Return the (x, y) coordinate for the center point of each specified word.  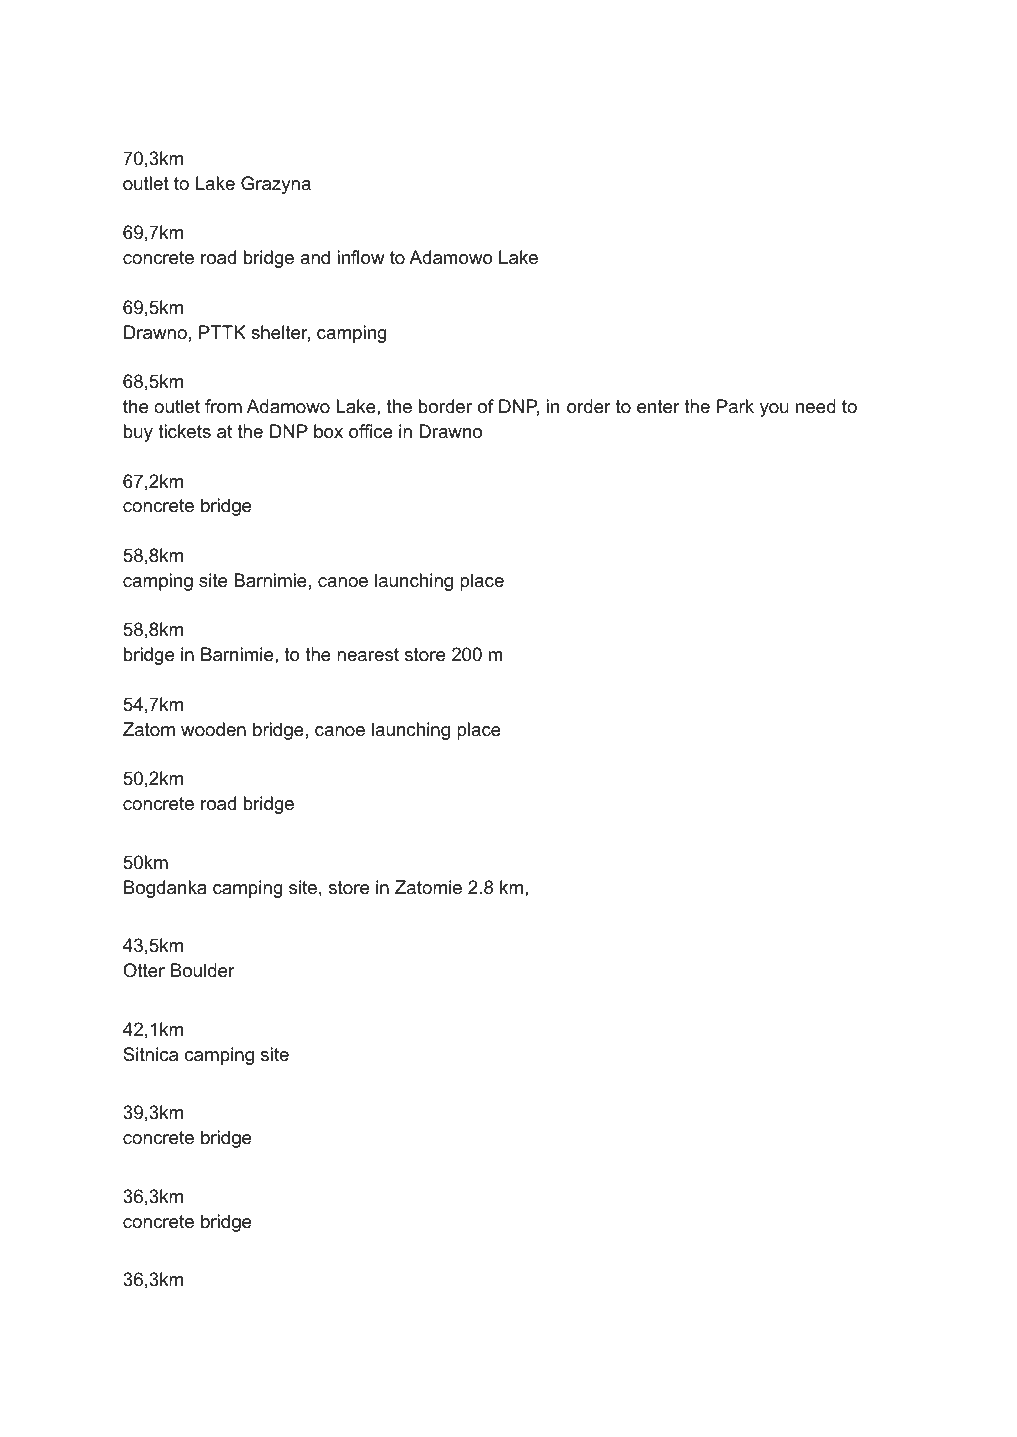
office (371, 431)
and (315, 257)
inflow (361, 257)
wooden (213, 729)
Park (735, 406)
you (774, 410)
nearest (368, 655)
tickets (184, 431)
